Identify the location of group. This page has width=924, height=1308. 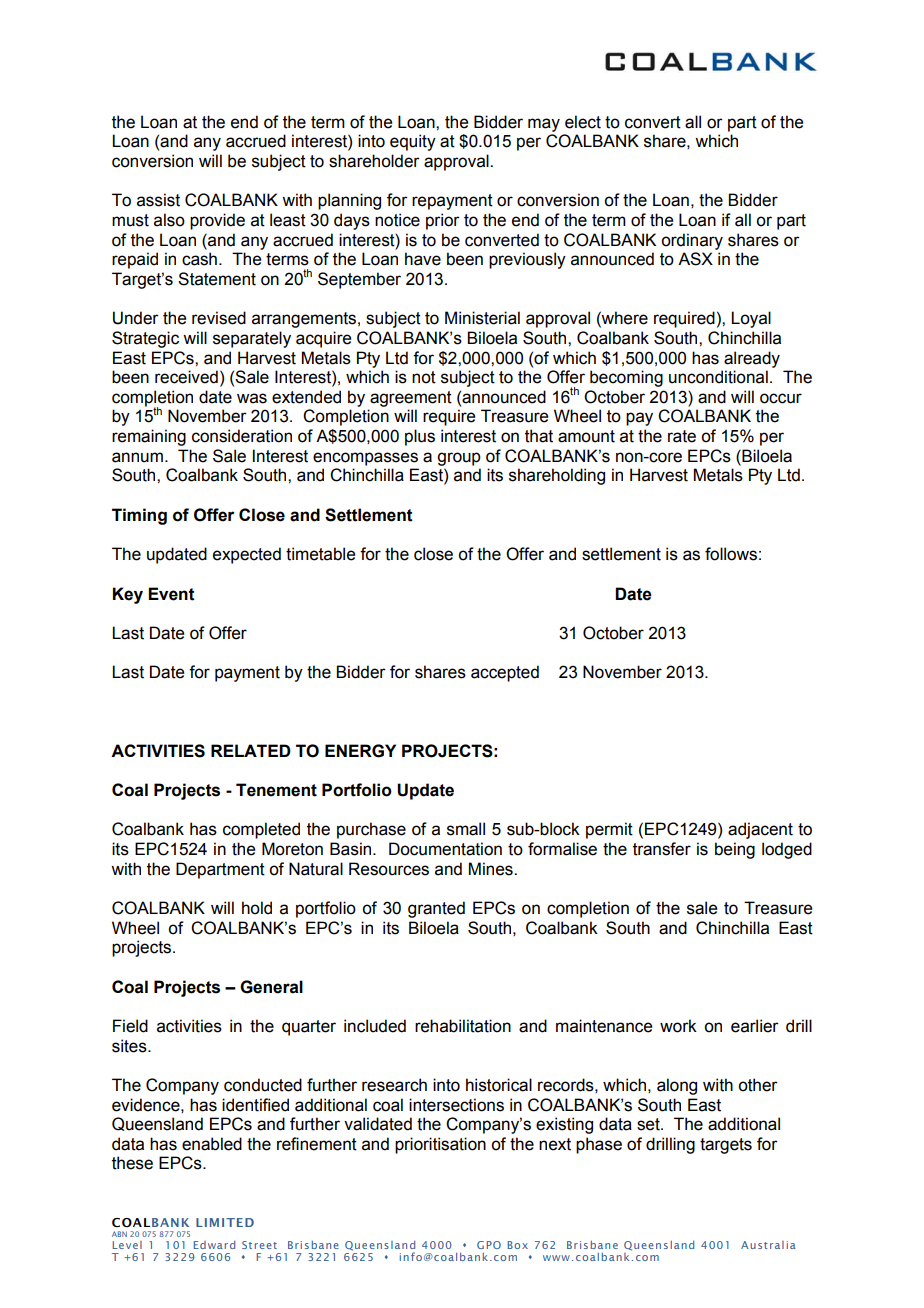
(459, 459).
